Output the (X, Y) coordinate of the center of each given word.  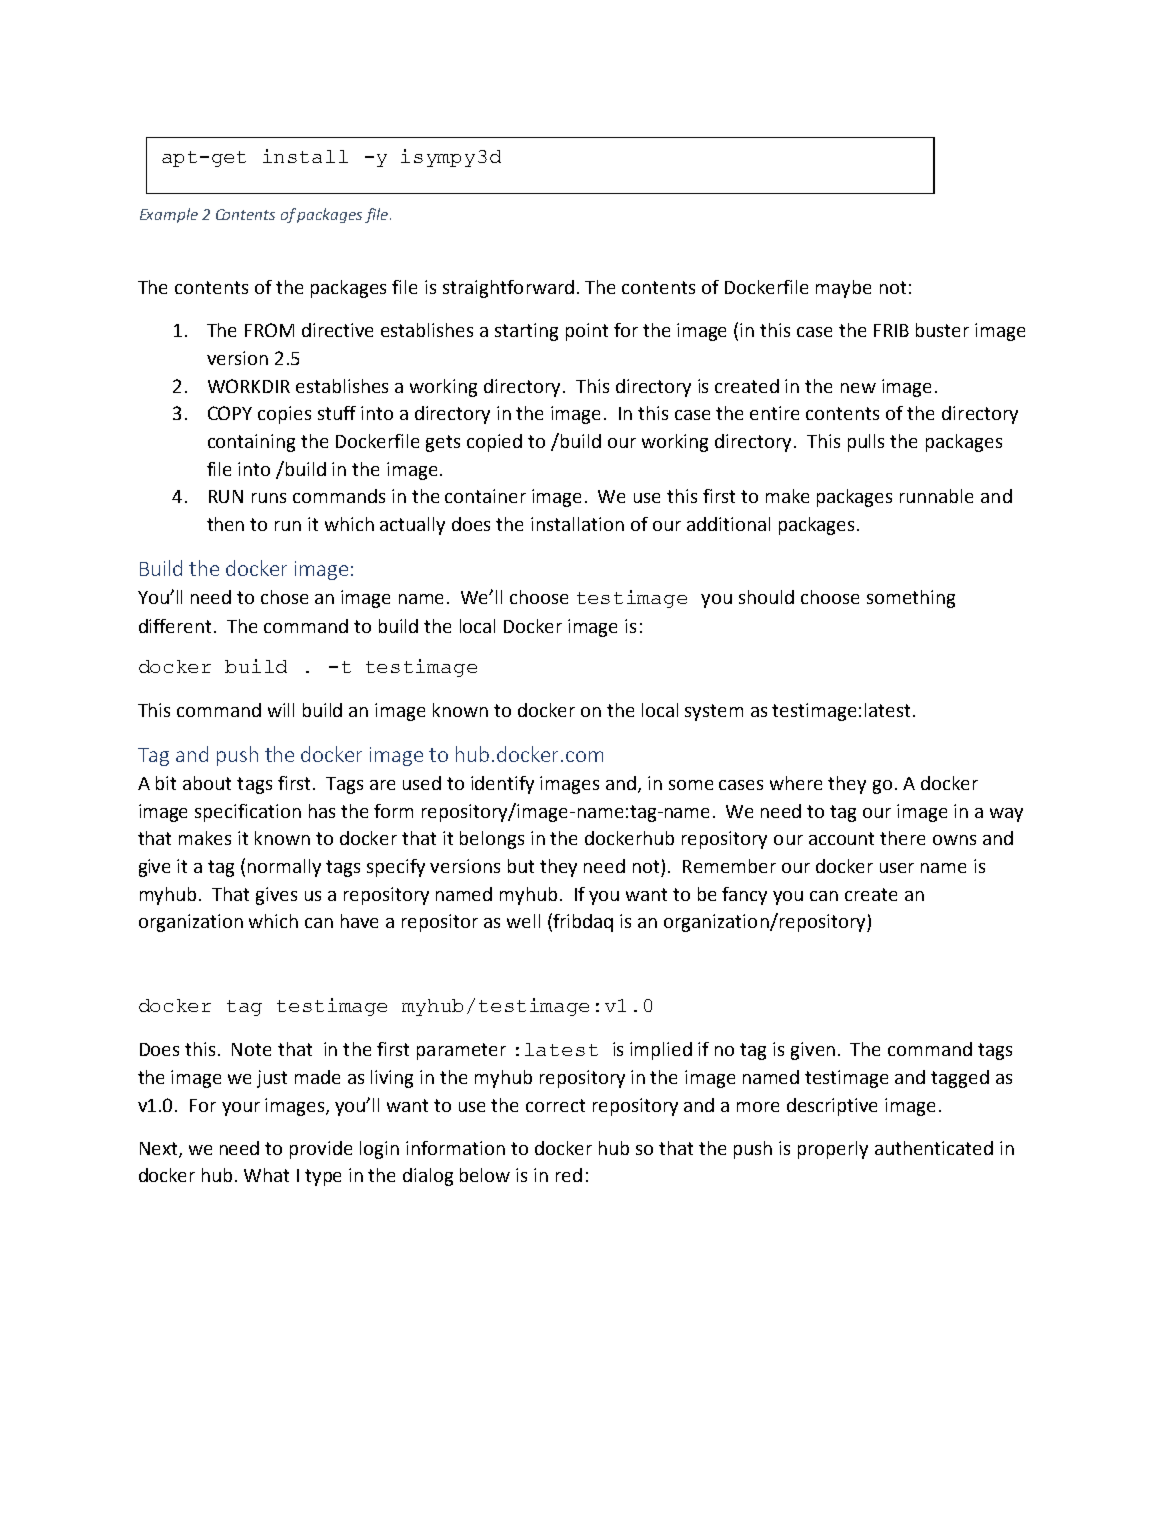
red (569, 1175)
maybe (843, 289)
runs (269, 498)
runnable (936, 496)
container (485, 496)
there (902, 838)
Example (169, 215)
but (521, 866)
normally (284, 868)
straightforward (508, 289)
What (266, 1175)
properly (833, 1150)
